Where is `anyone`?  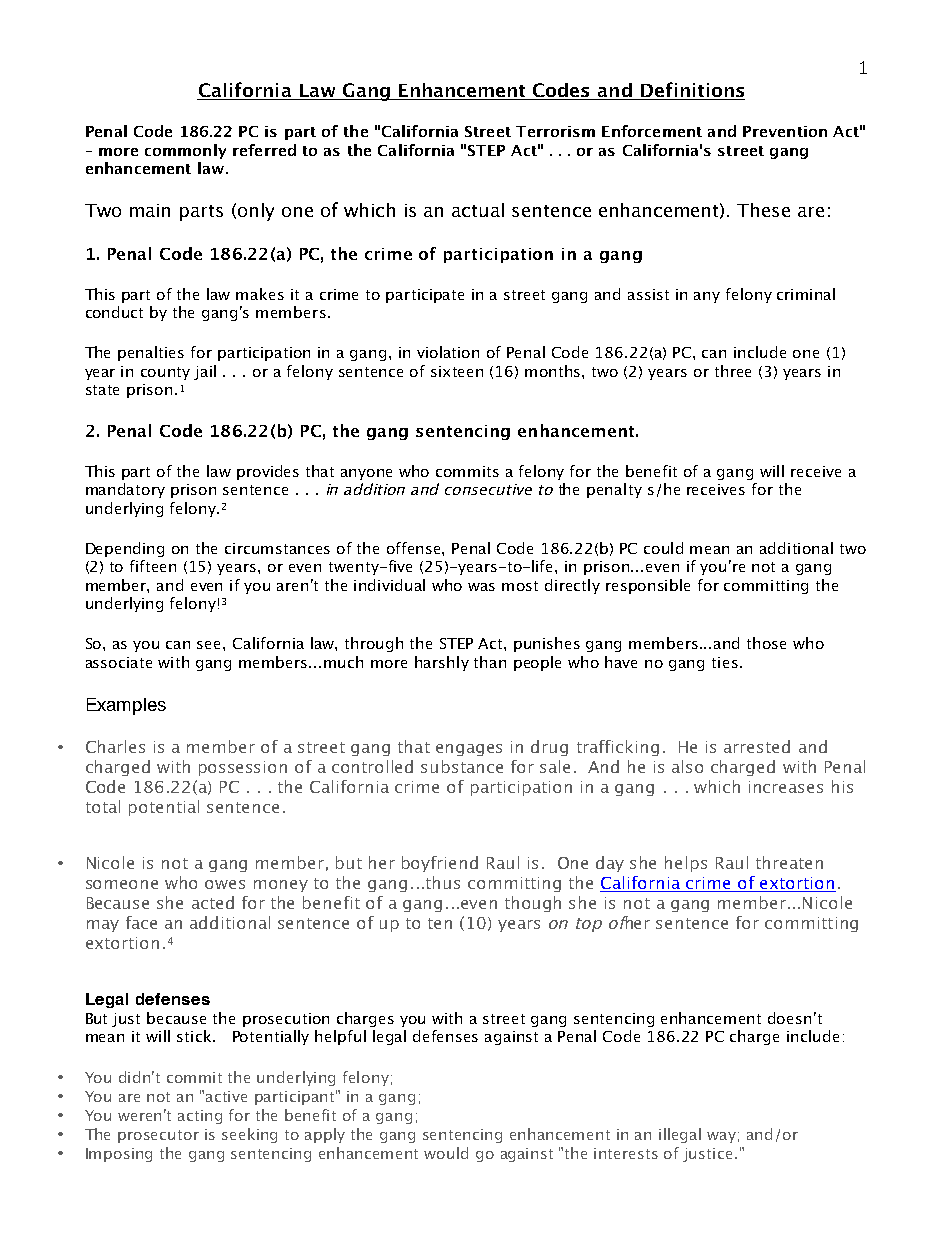
anyone is located at coordinates (366, 474).
